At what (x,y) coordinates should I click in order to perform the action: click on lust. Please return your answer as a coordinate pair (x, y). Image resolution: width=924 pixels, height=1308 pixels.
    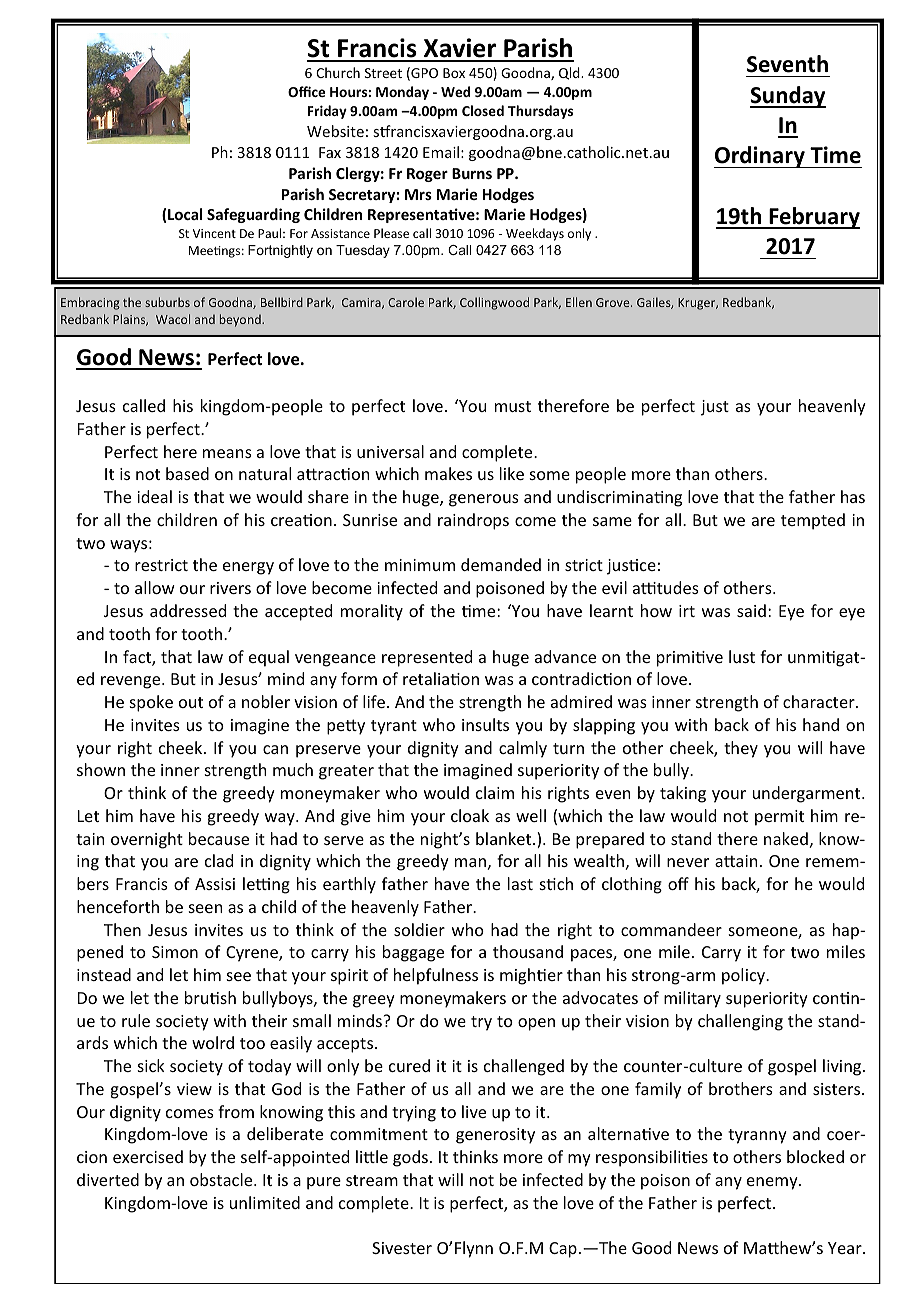
    Looking at the image, I should click on (742, 656).
